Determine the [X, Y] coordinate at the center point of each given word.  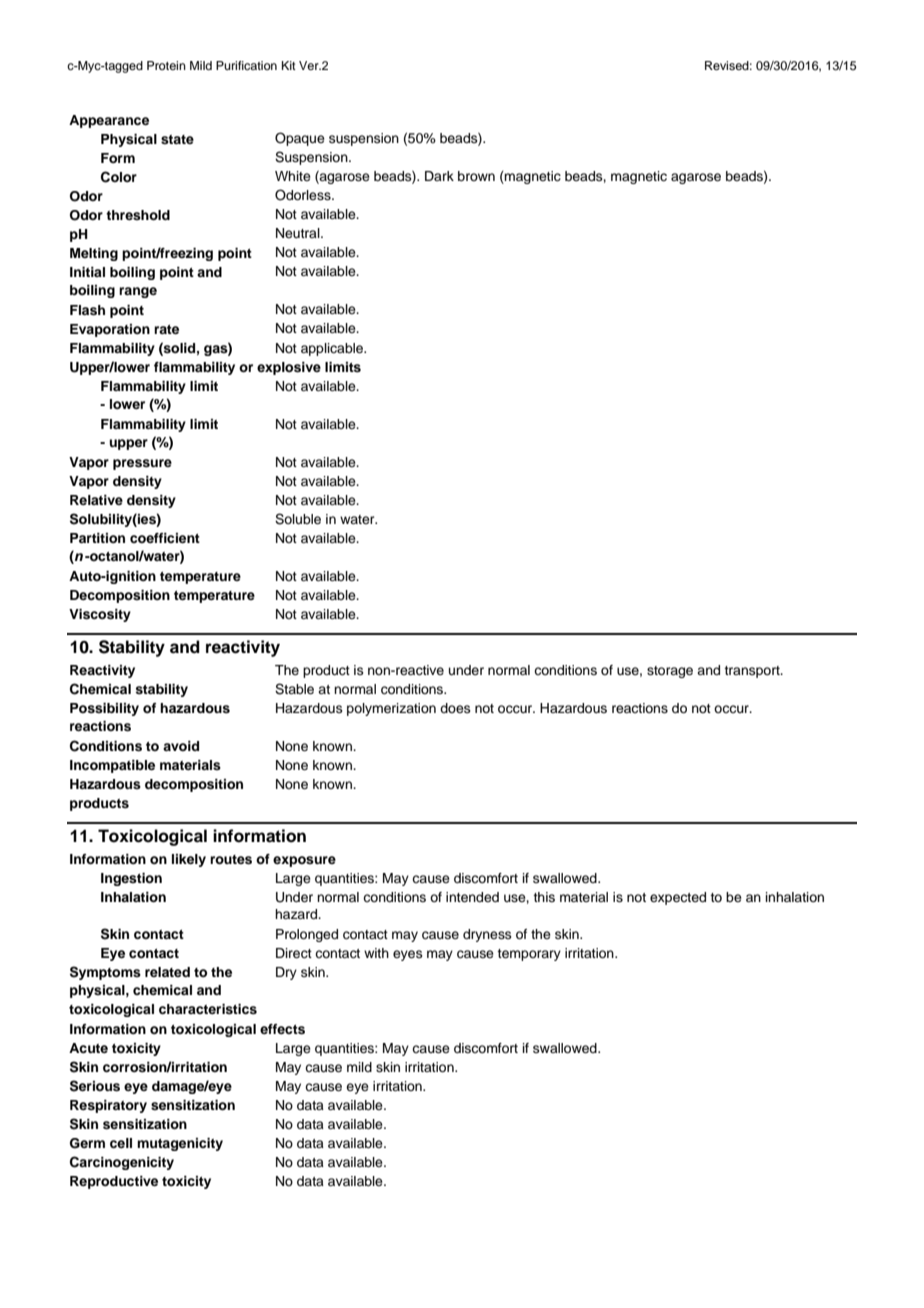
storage [670, 672]
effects [282, 1029]
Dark [439, 176]
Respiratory [108, 1106]
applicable [333, 349]
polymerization [391, 709]
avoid [181, 746]
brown [476, 176]
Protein [166, 65]
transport [753, 672]
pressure [142, 464]
